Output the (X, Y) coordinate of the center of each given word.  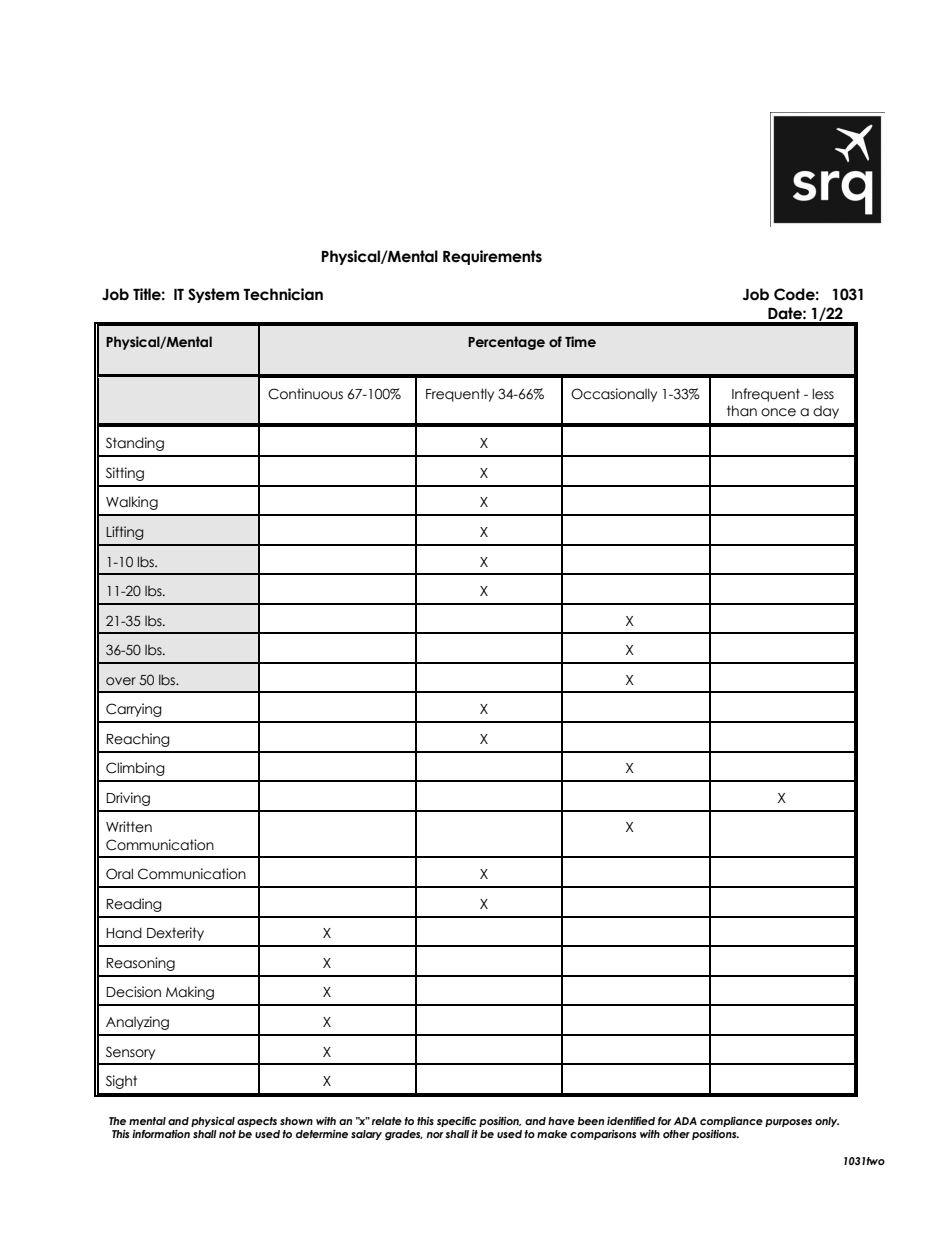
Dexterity (175, 934)
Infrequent (766, 395)
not (227, 1134)
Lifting (125, 533)
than (742, 411)
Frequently (460, 395)
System (213, 295)
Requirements (492, 257)
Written (129, 827)
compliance (731, 1123)
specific (456, 1123)
